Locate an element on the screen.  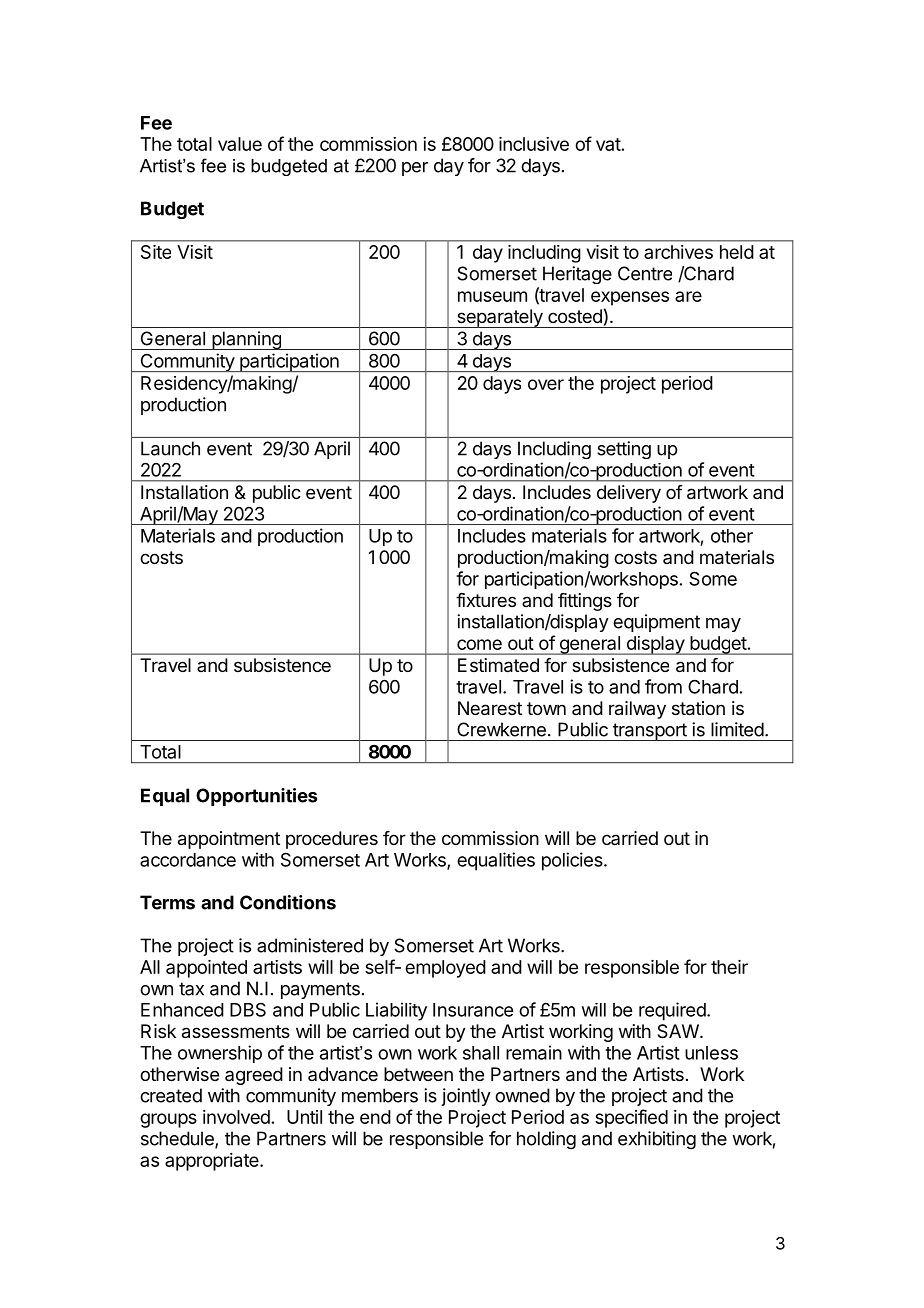
involved is located at coordinates (236, 1117).
